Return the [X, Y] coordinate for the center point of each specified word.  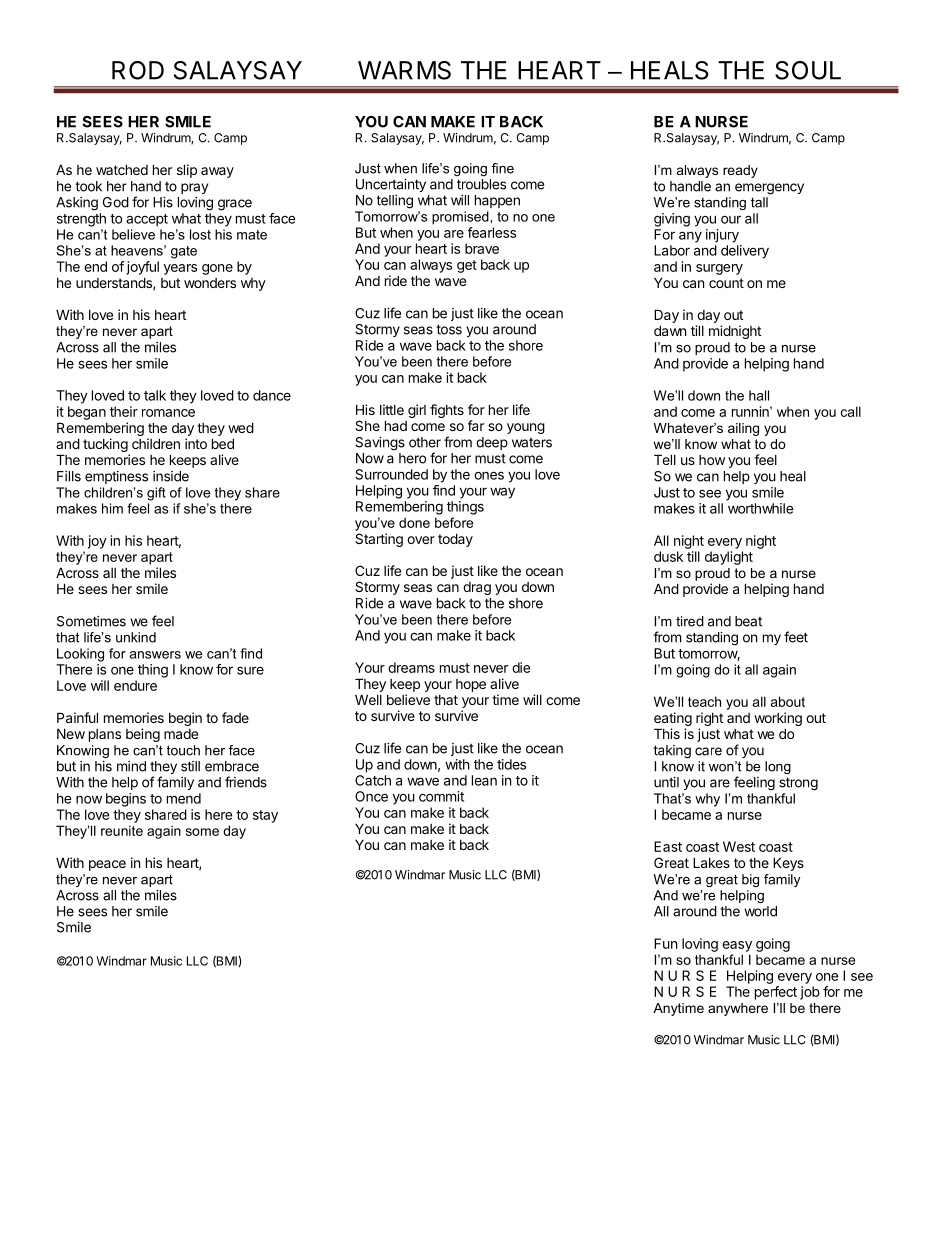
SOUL [808, 70]
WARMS [404, 70]
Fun [665, 943]
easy [737, 946]
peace [107, 865]
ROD [138, 70]
